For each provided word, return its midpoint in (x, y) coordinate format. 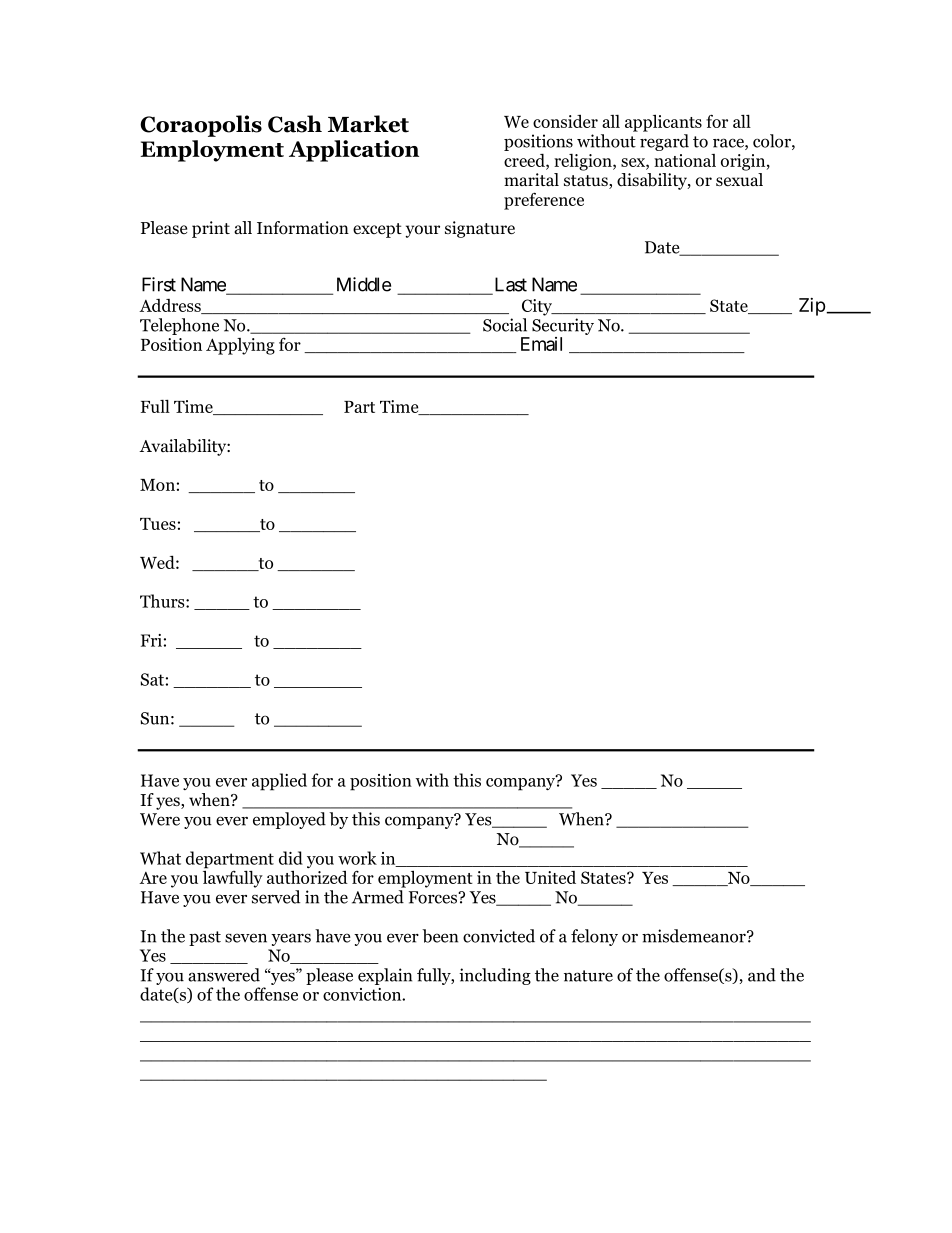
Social (505, 325)
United (550, 877)
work (357, 858)
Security (563, 326)
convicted (499, 936)
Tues (158, 524)
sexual (739, 179)
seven (246, 938)
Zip (812, 307)
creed (525, 160)
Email (541, 344)
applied (279, 782)
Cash (295, 124)
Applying (240, 346)
